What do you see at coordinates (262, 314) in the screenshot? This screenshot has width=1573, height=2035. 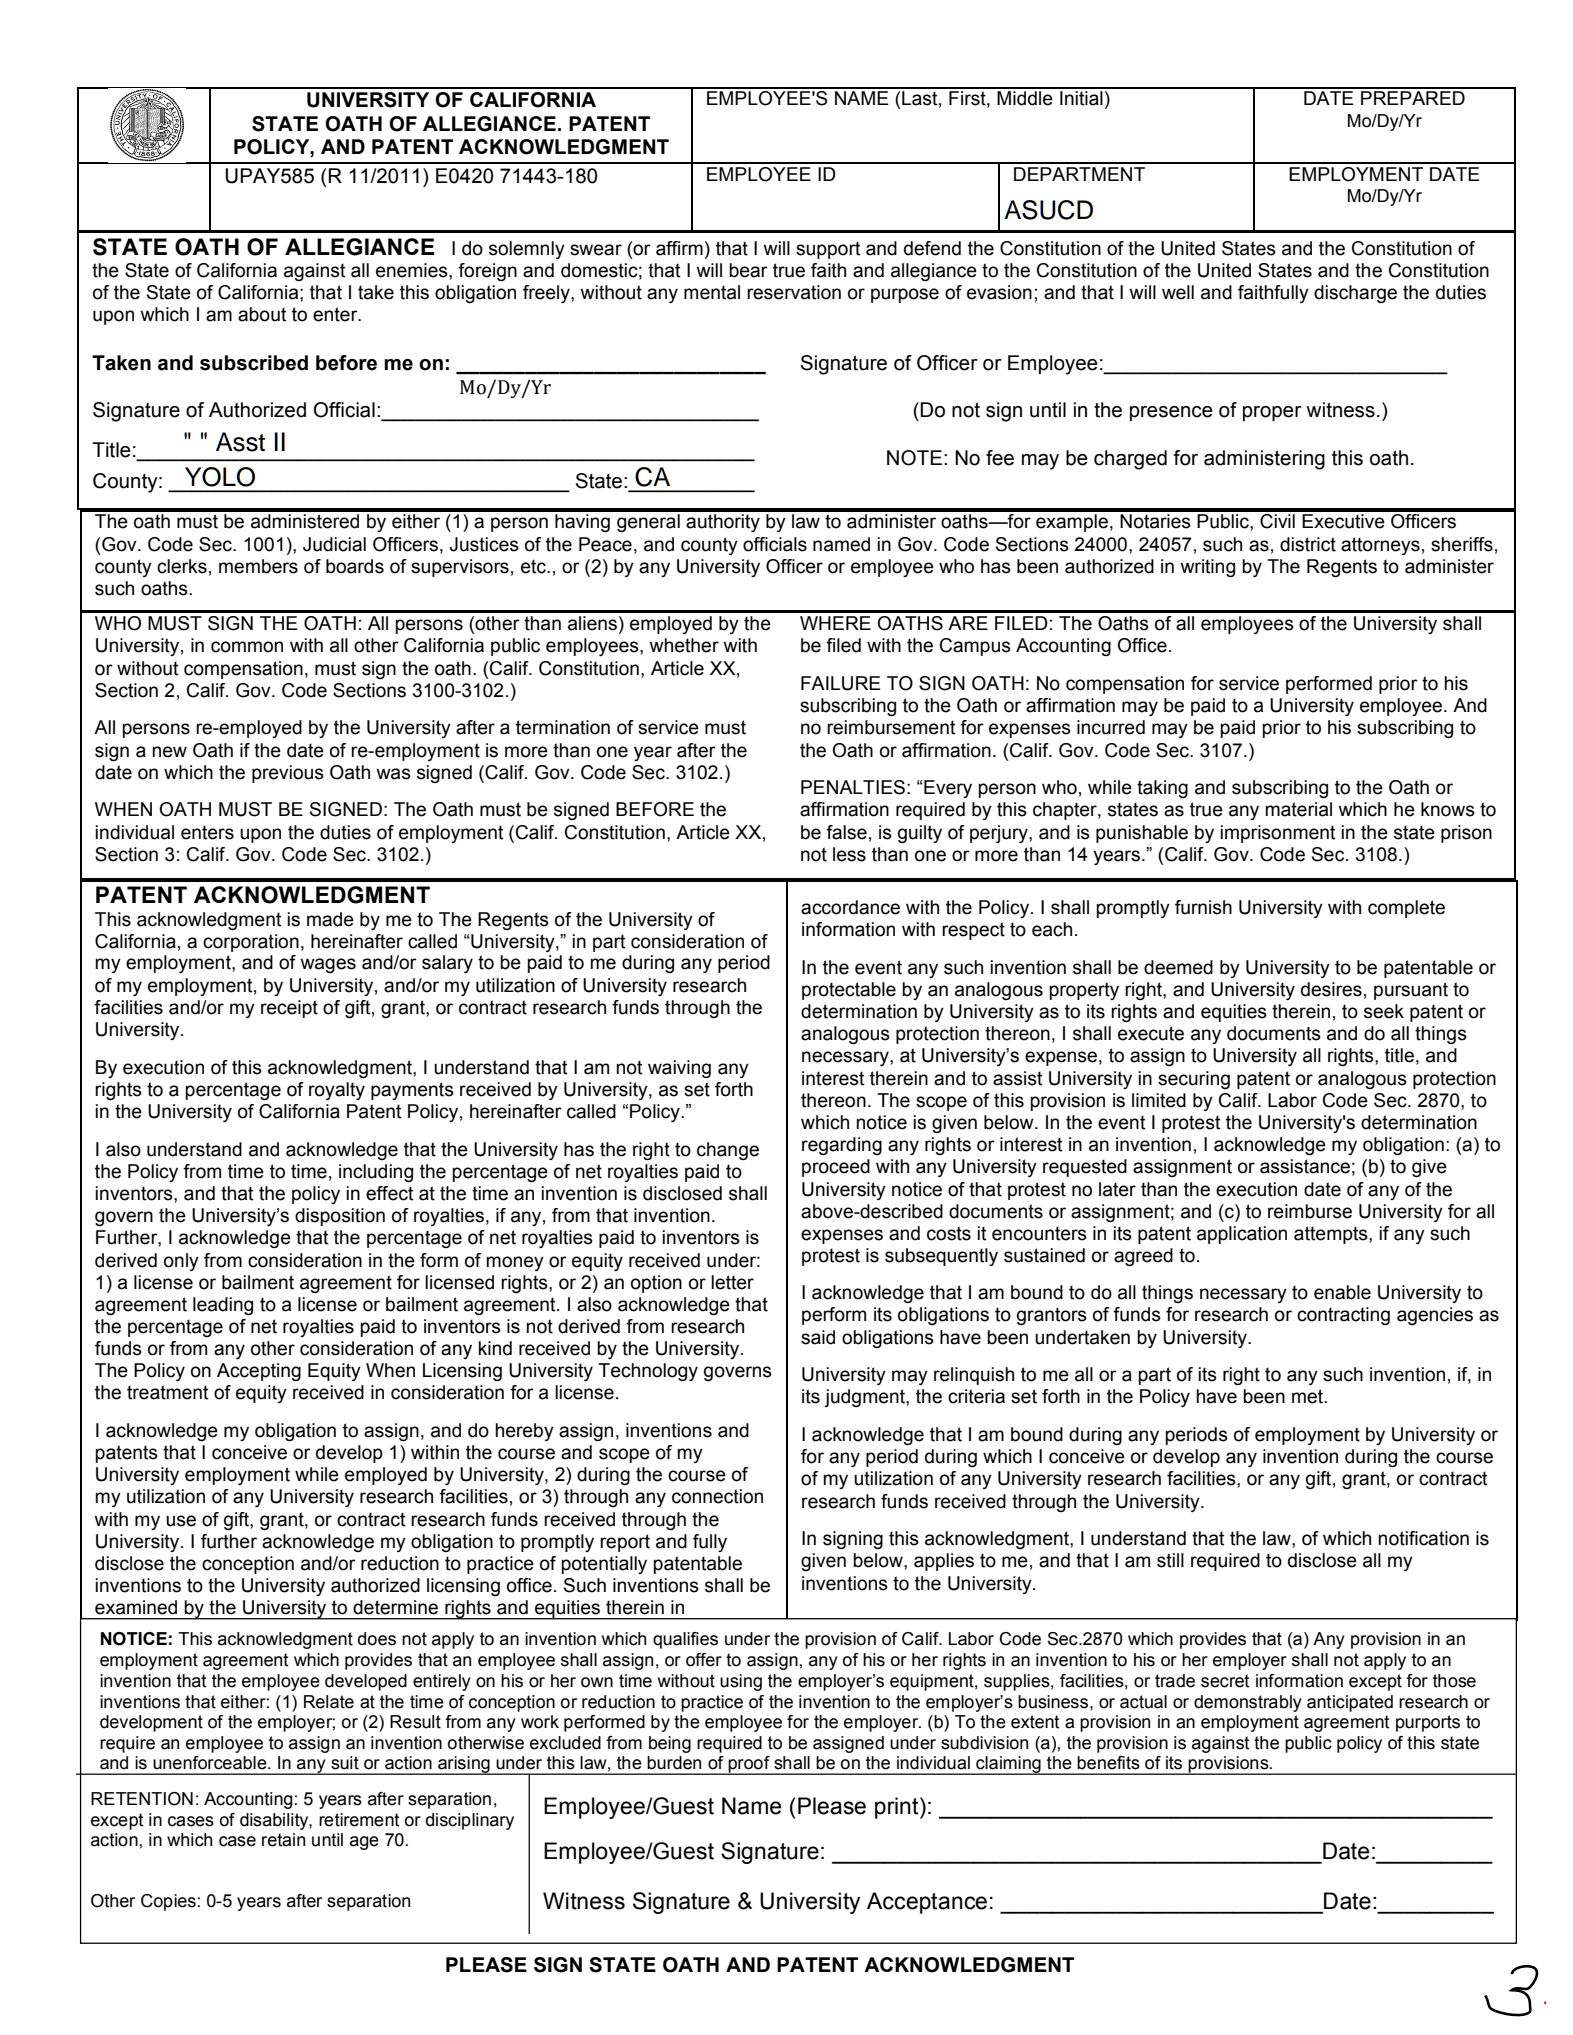 I see `about` at bounding box center [262, 314].
